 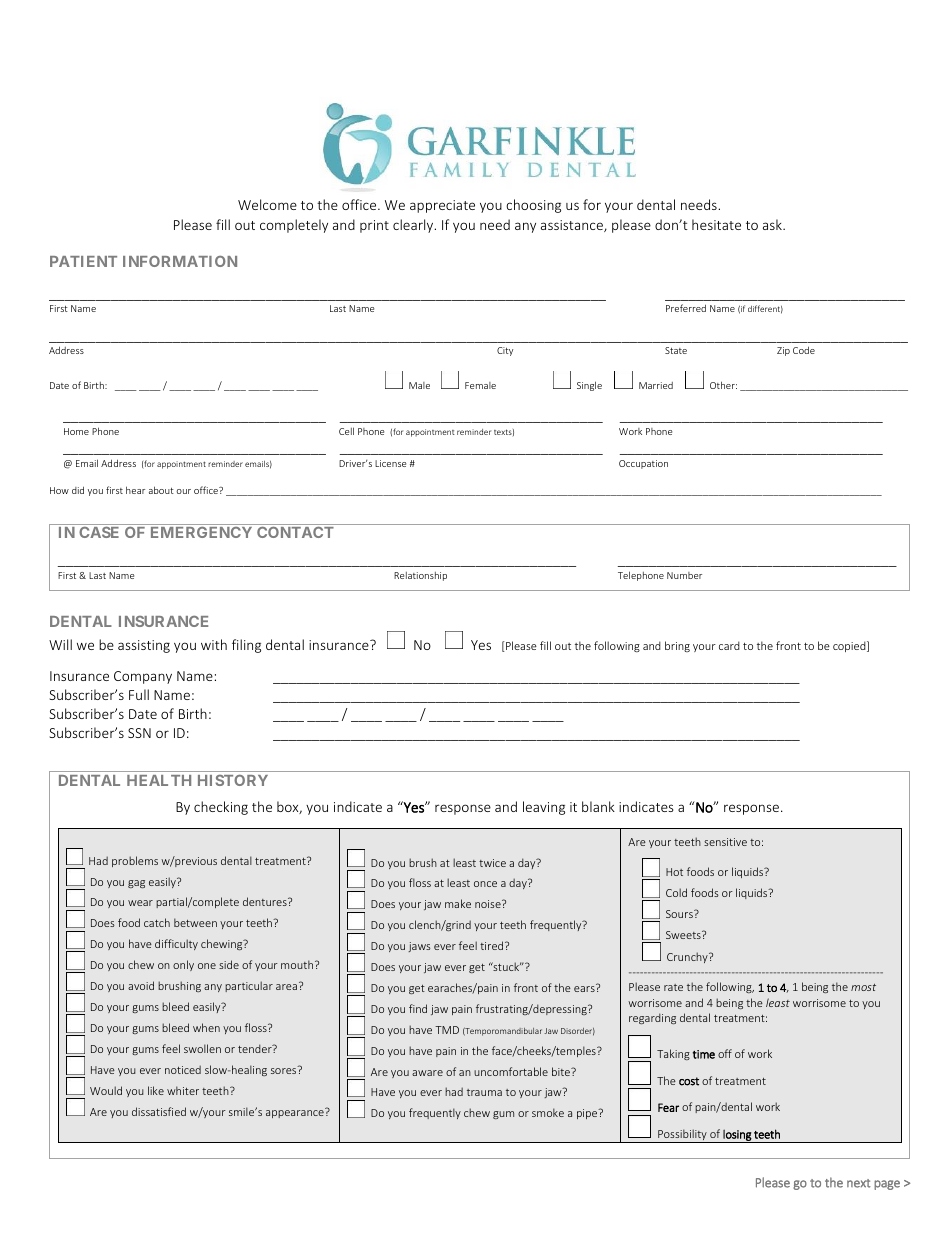 I want to click on INFORMATION, so click(x=180, y=261).
